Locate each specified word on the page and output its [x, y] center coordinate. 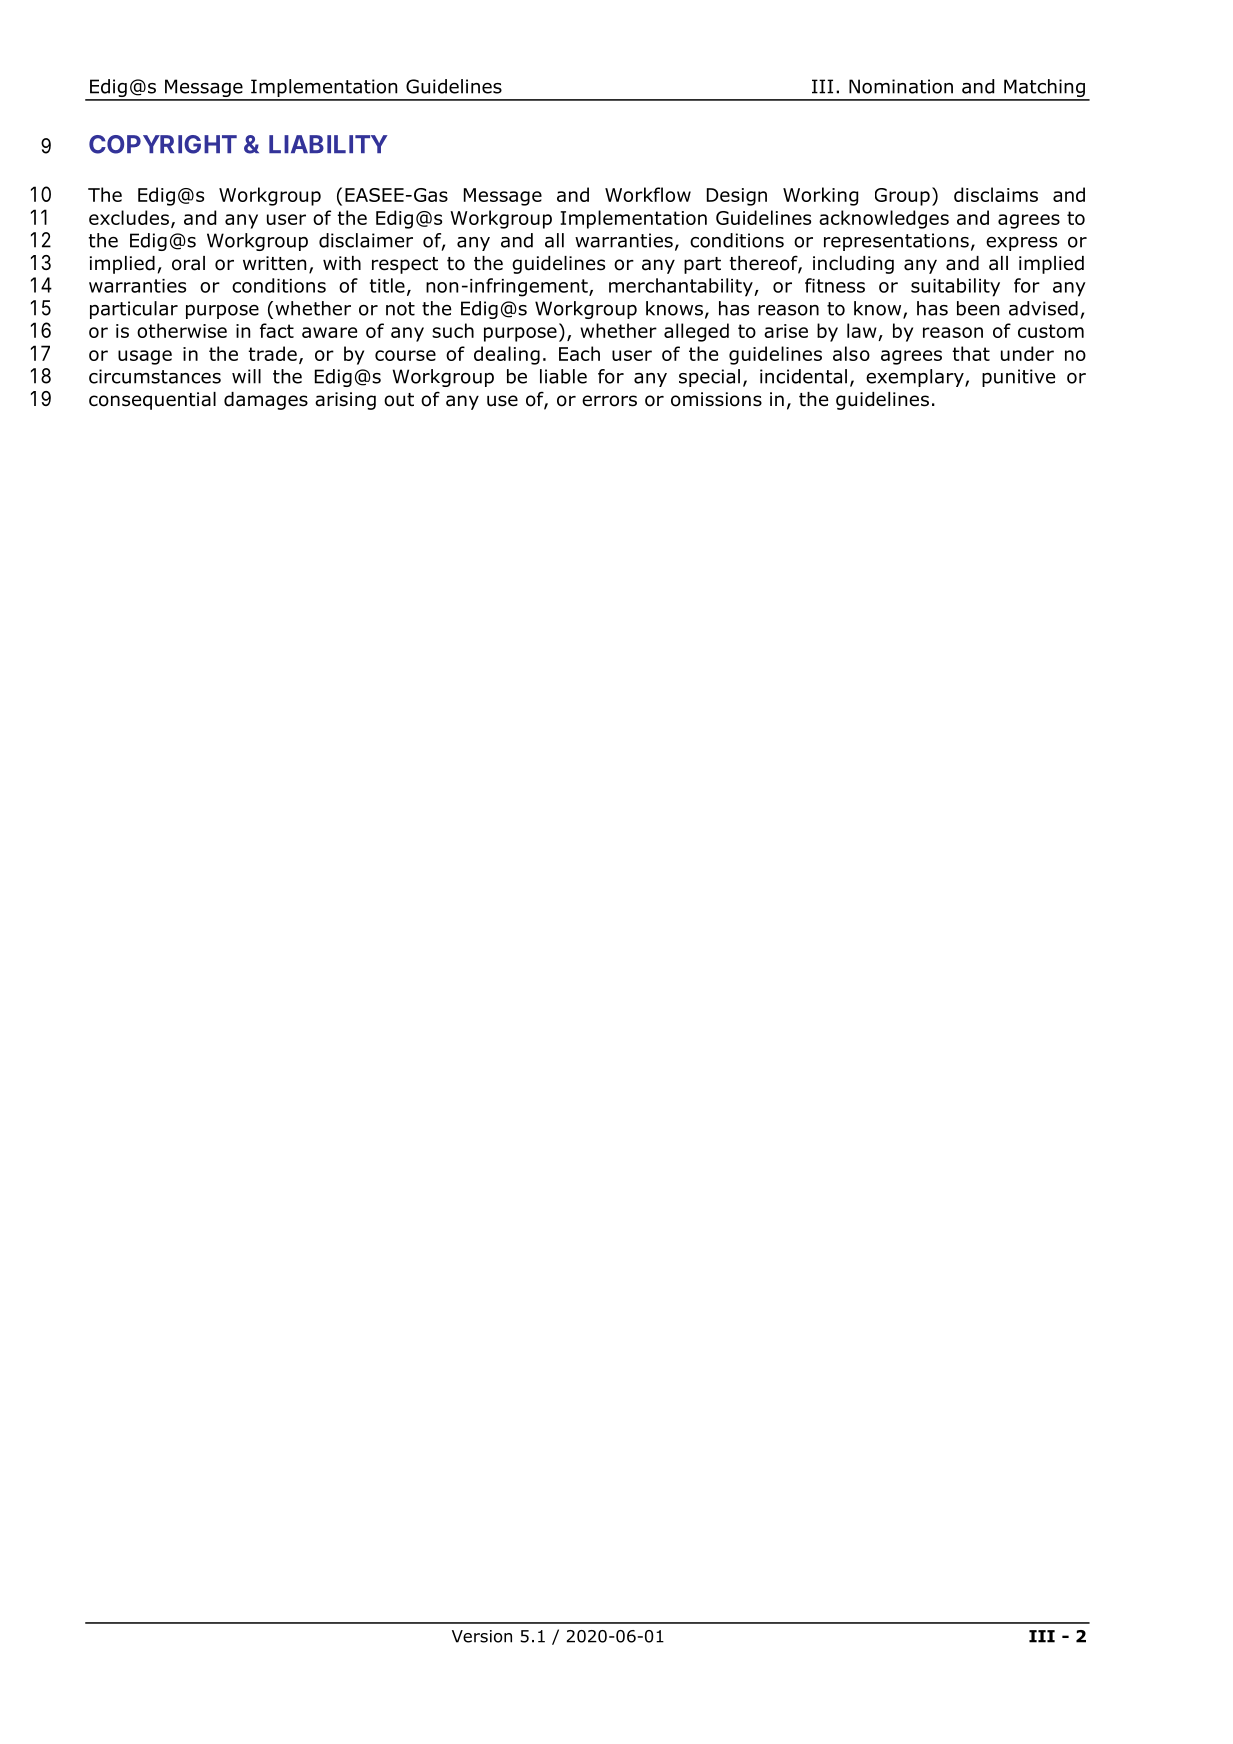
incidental [803, 376]
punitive [1018, 378]
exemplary [916, 378]
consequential [152, 401]
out [399, 400]
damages [266, 401]
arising [345, 401]
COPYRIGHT [163, 144]
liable [563, 376]
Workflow [648, 194]
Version [482, 1636]
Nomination [901, 86]
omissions [716, 399]
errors [609, 401]
